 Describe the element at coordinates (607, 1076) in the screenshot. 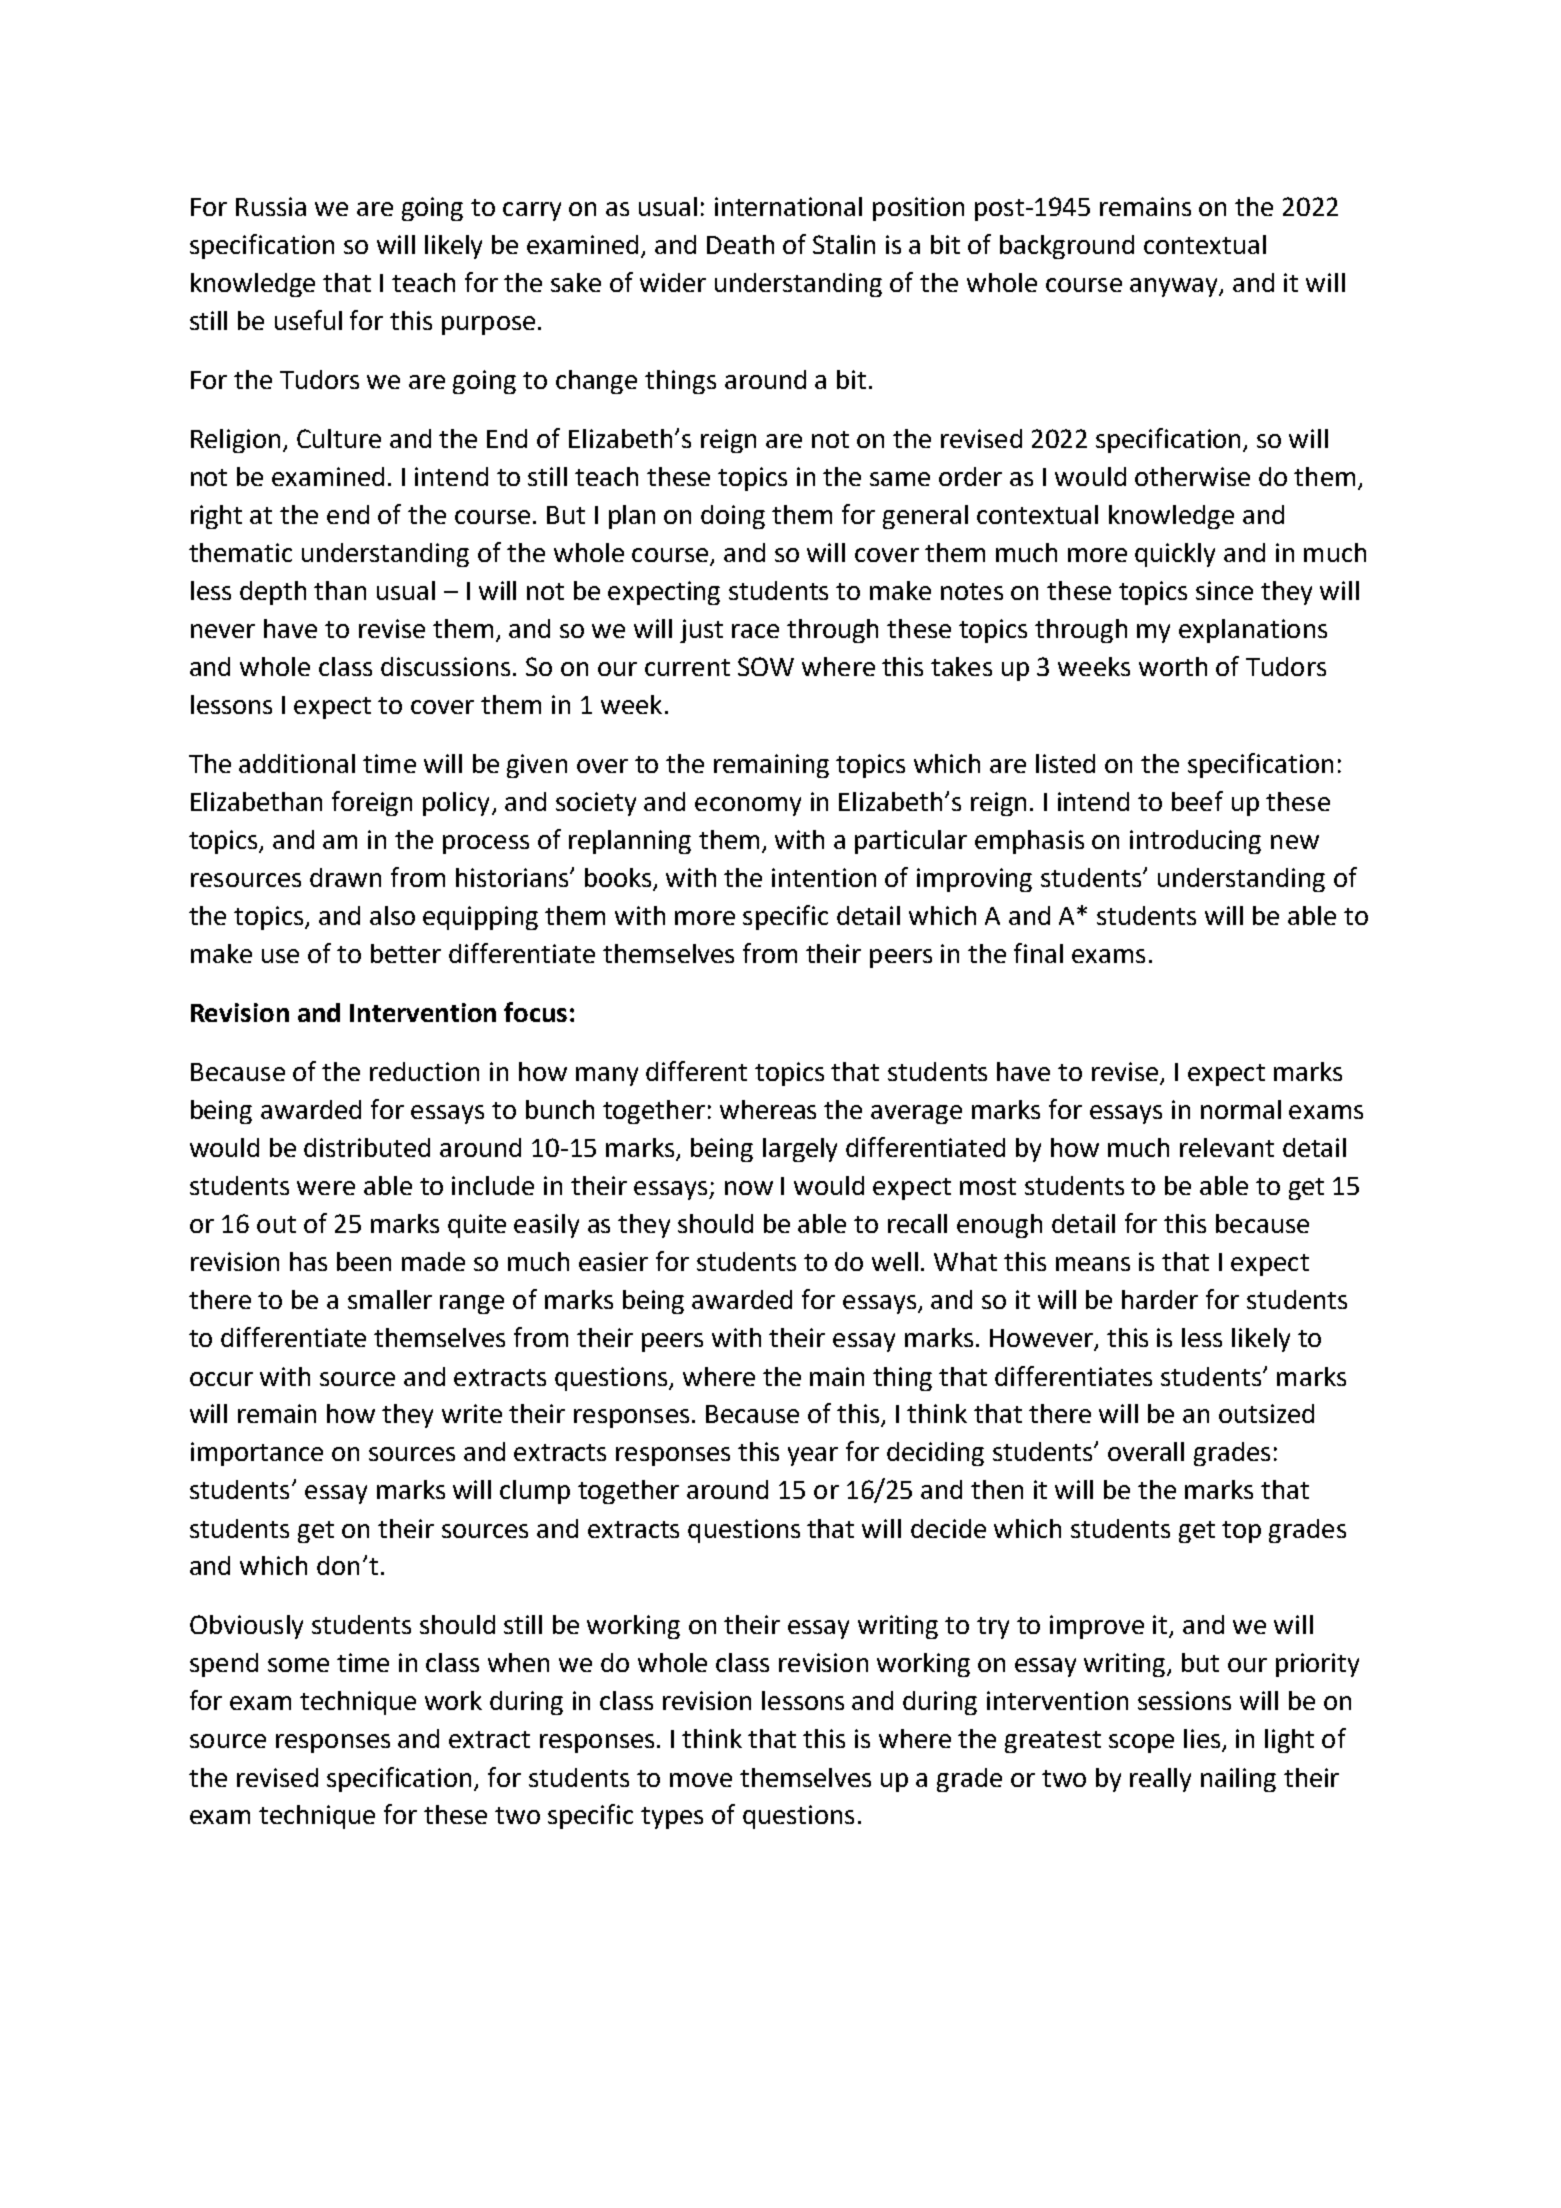

I see `many` at that location.
